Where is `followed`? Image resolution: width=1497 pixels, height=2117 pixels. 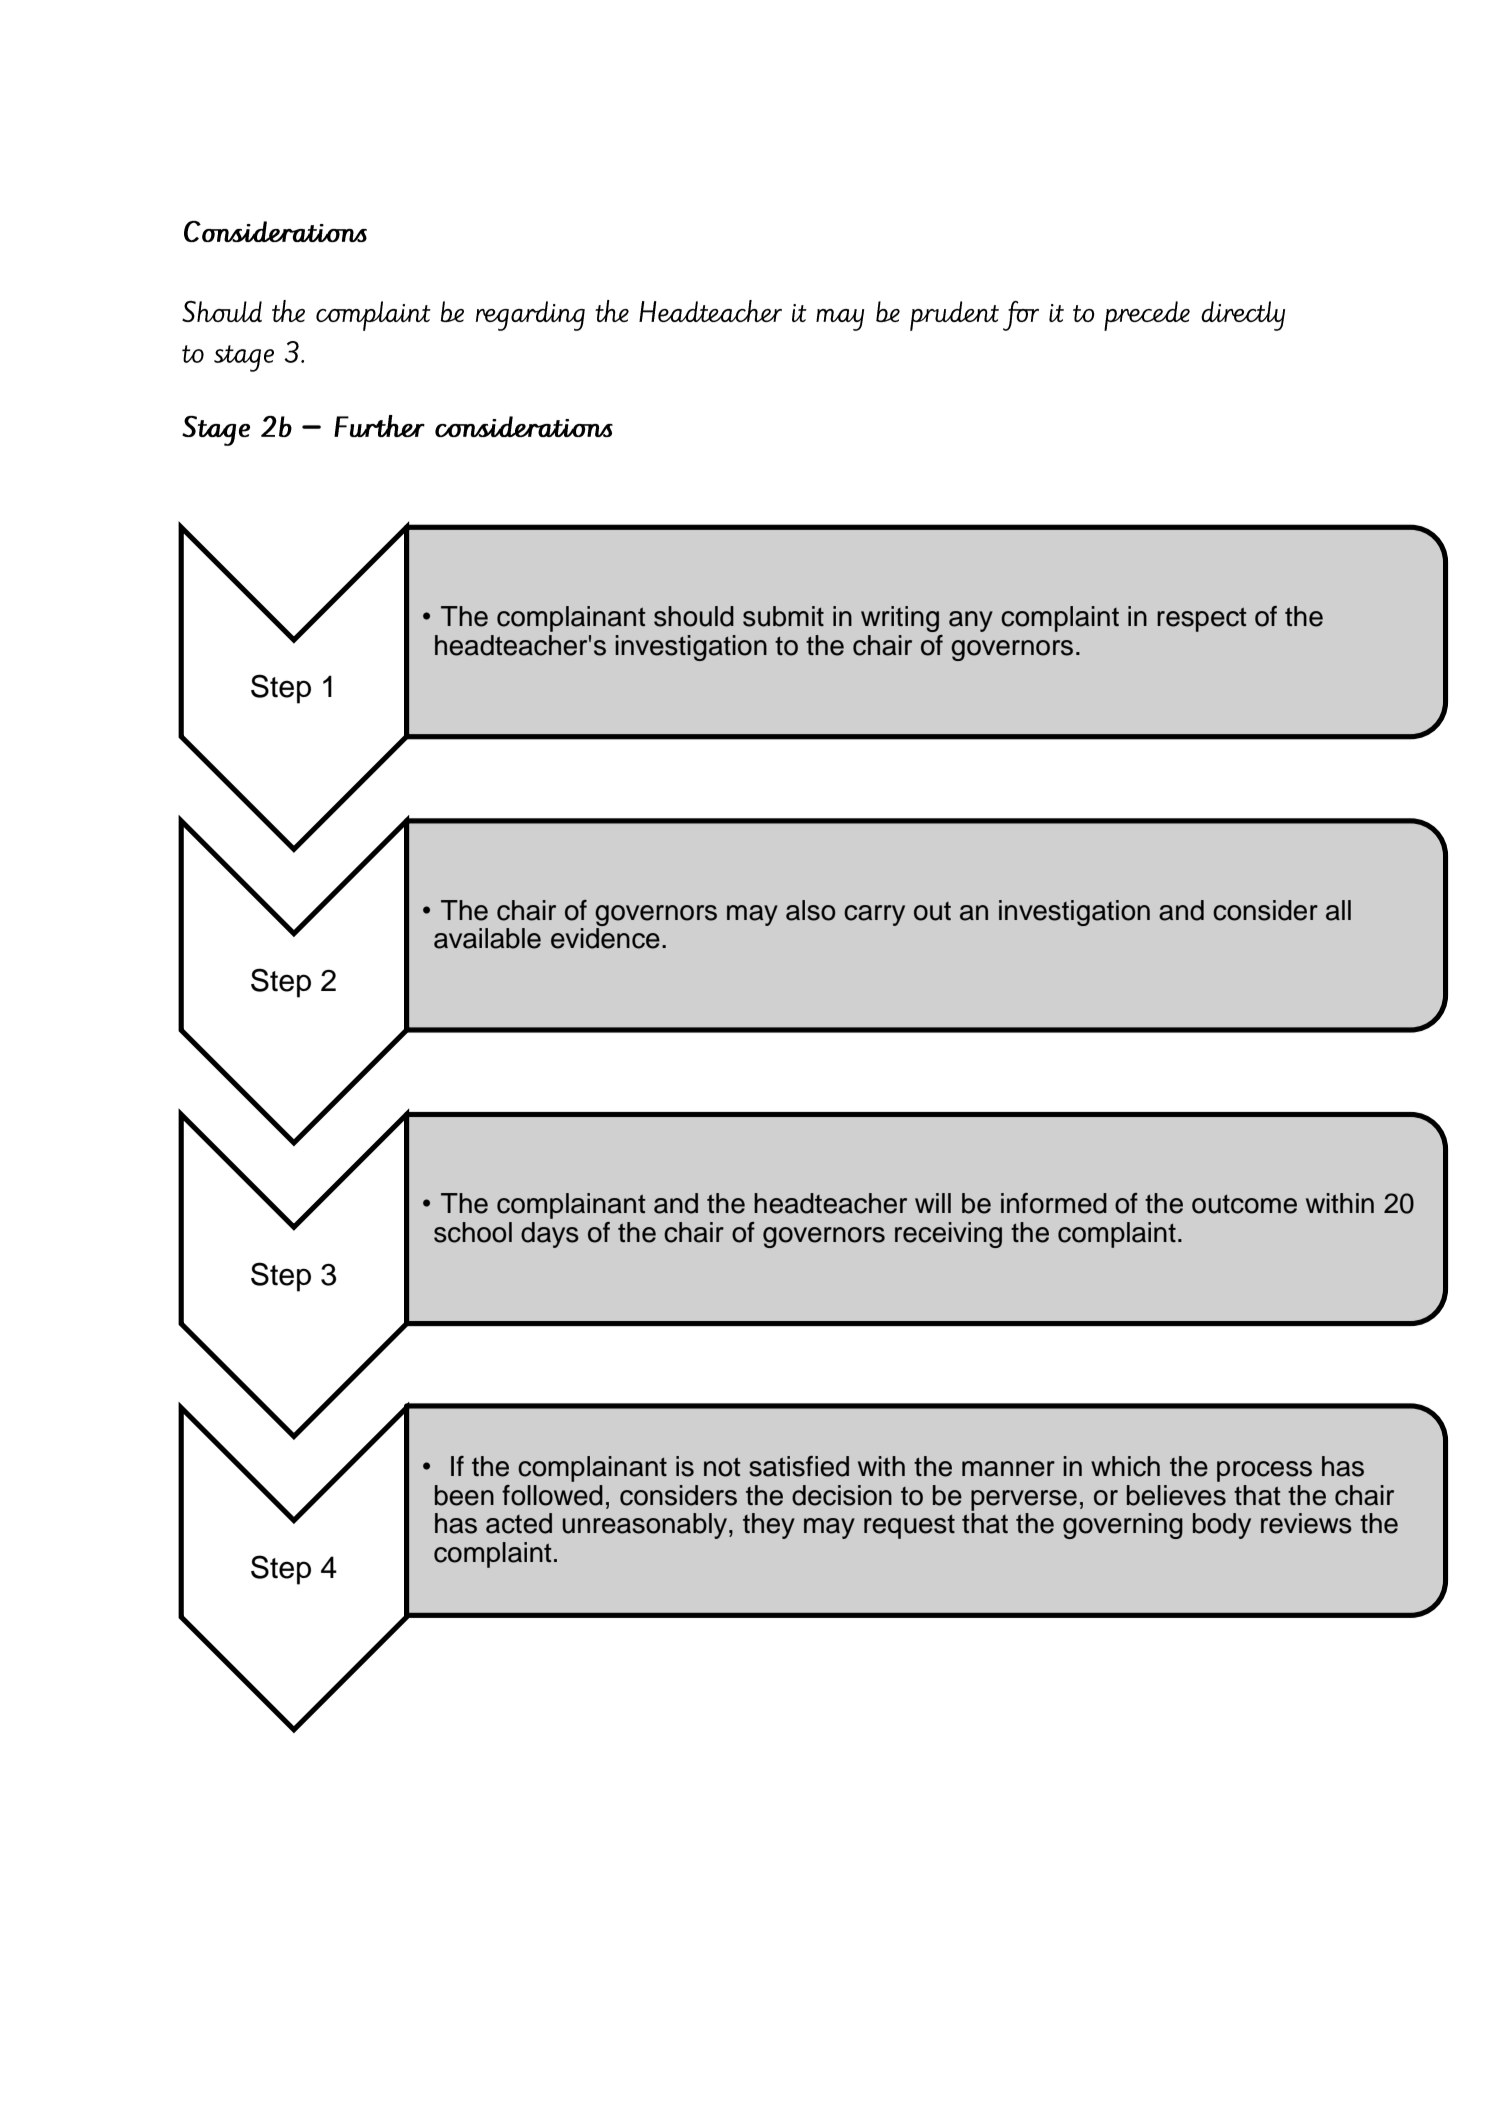 followed is located at coordinates (552, 1495).
